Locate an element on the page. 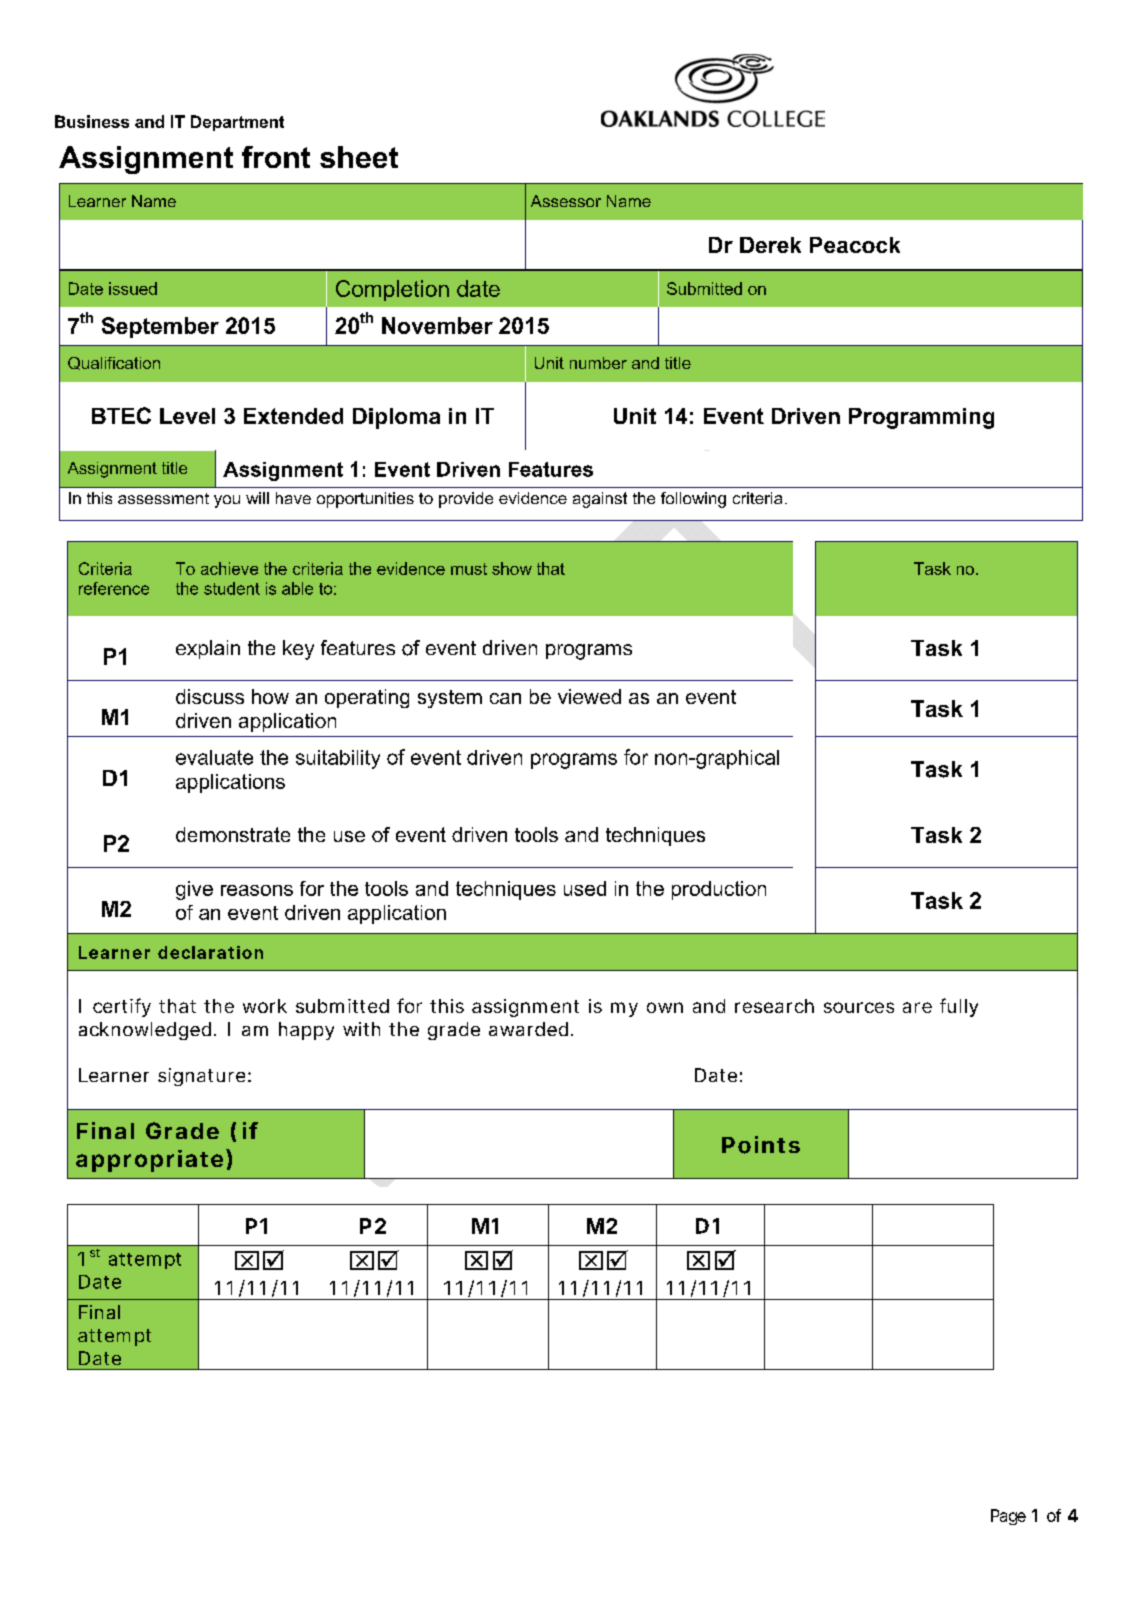 This document has height=1600, width=1131. awarded is located at coordinates (528, 1029).
